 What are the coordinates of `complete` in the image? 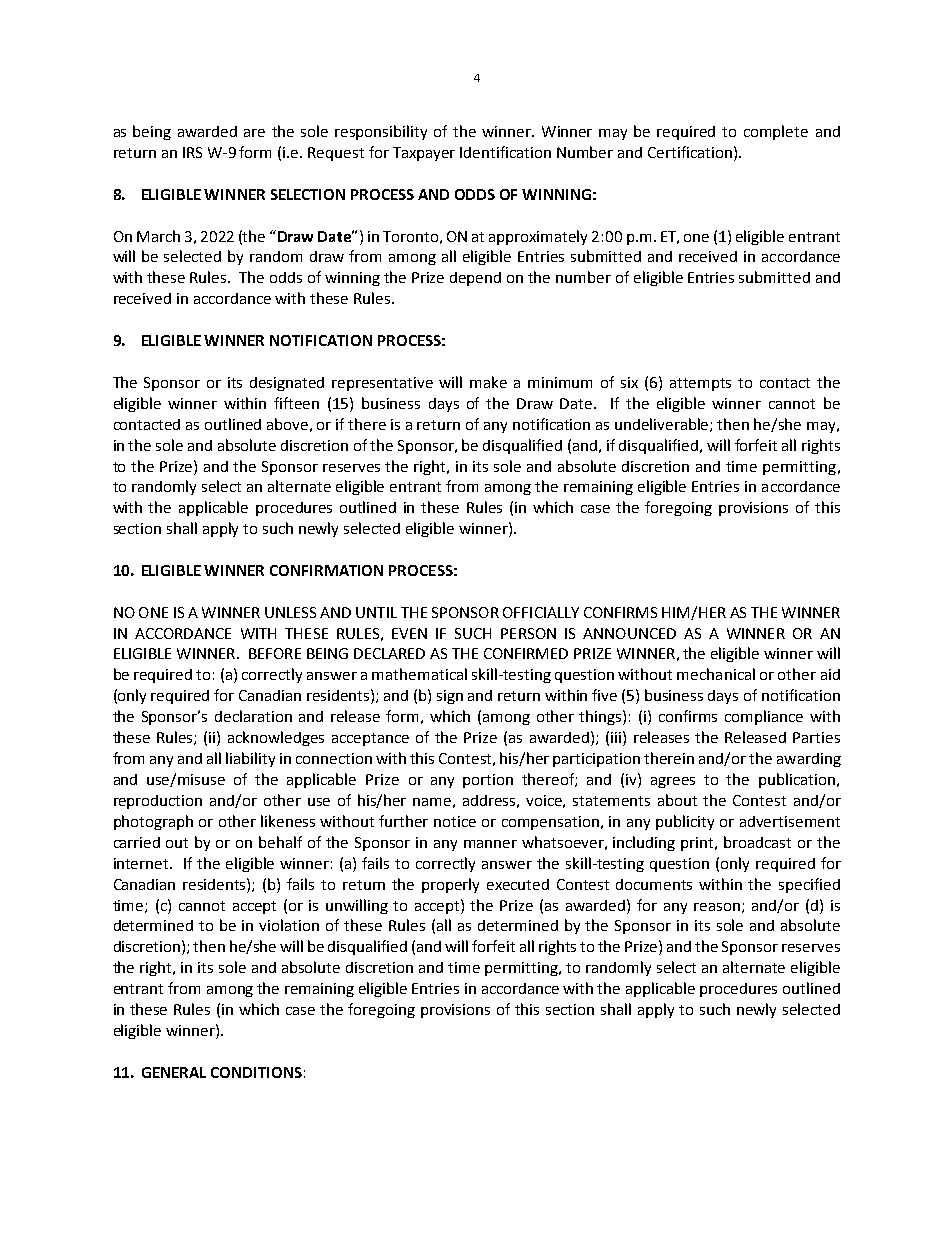 It's located at (776, 132).
